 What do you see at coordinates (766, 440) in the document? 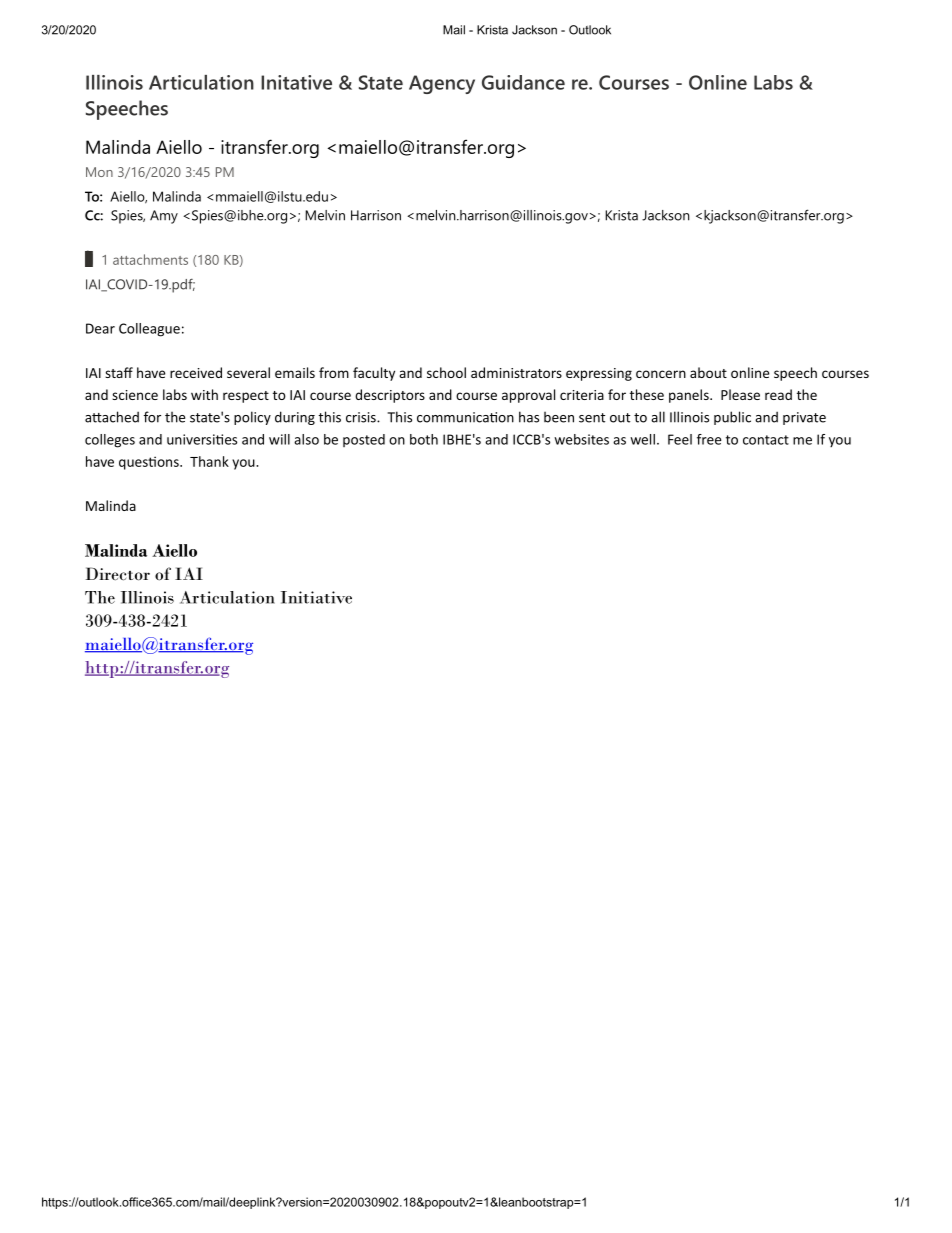
I see `contact` at bounding box center [766, 440].
